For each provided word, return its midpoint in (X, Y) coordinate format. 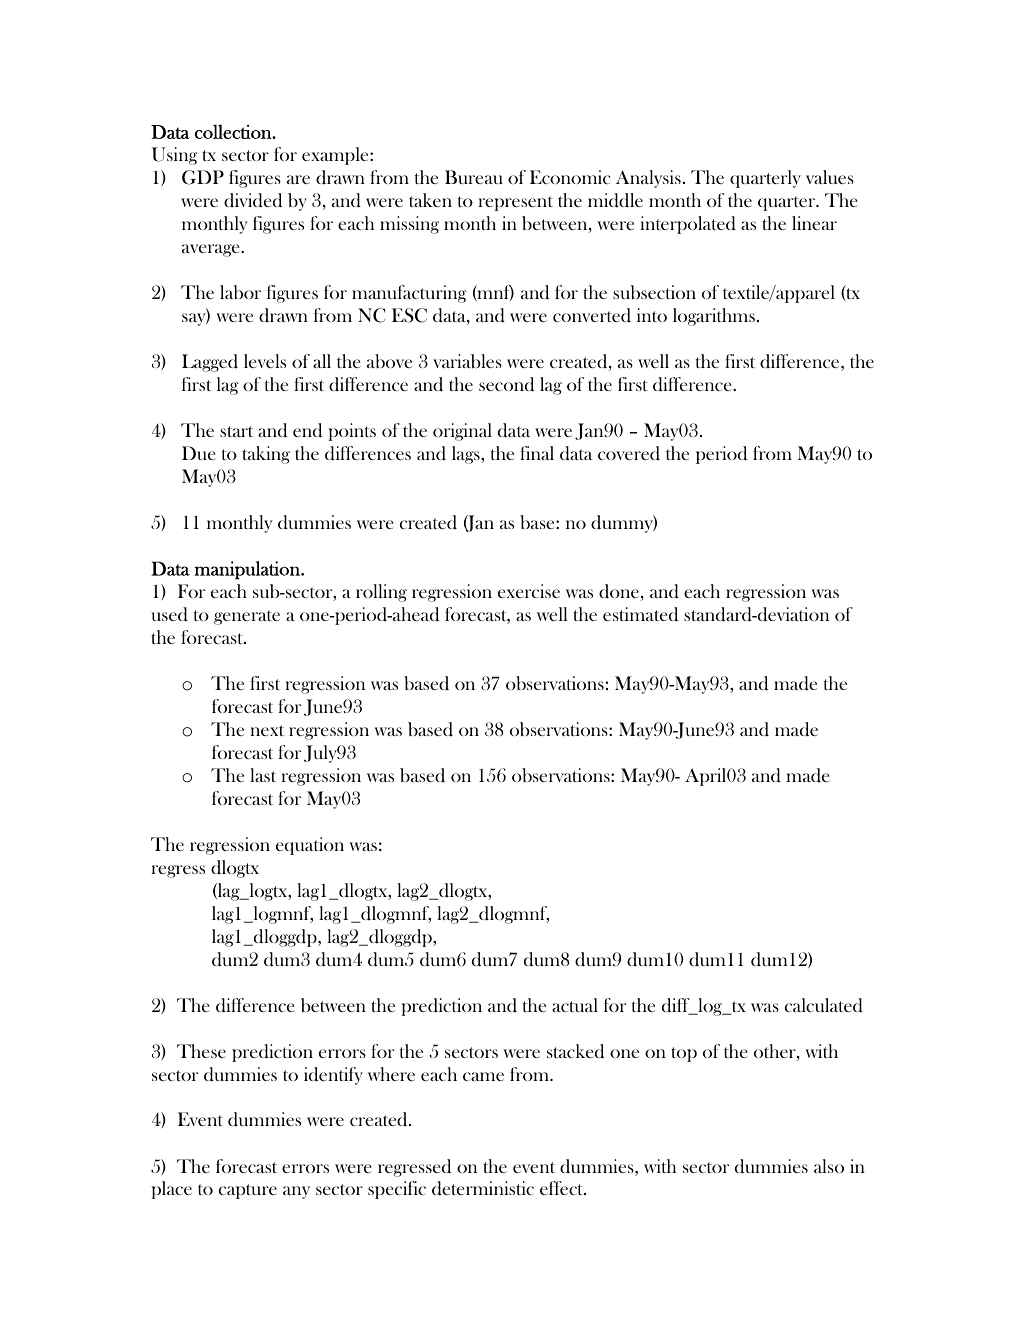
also (829, 1166)
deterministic (483, 1188)
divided (253, 200)
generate (247, 617)
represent (515, 203)
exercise (529, 591)
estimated (640, 614)
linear (814, 223)
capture (248, 1191)
